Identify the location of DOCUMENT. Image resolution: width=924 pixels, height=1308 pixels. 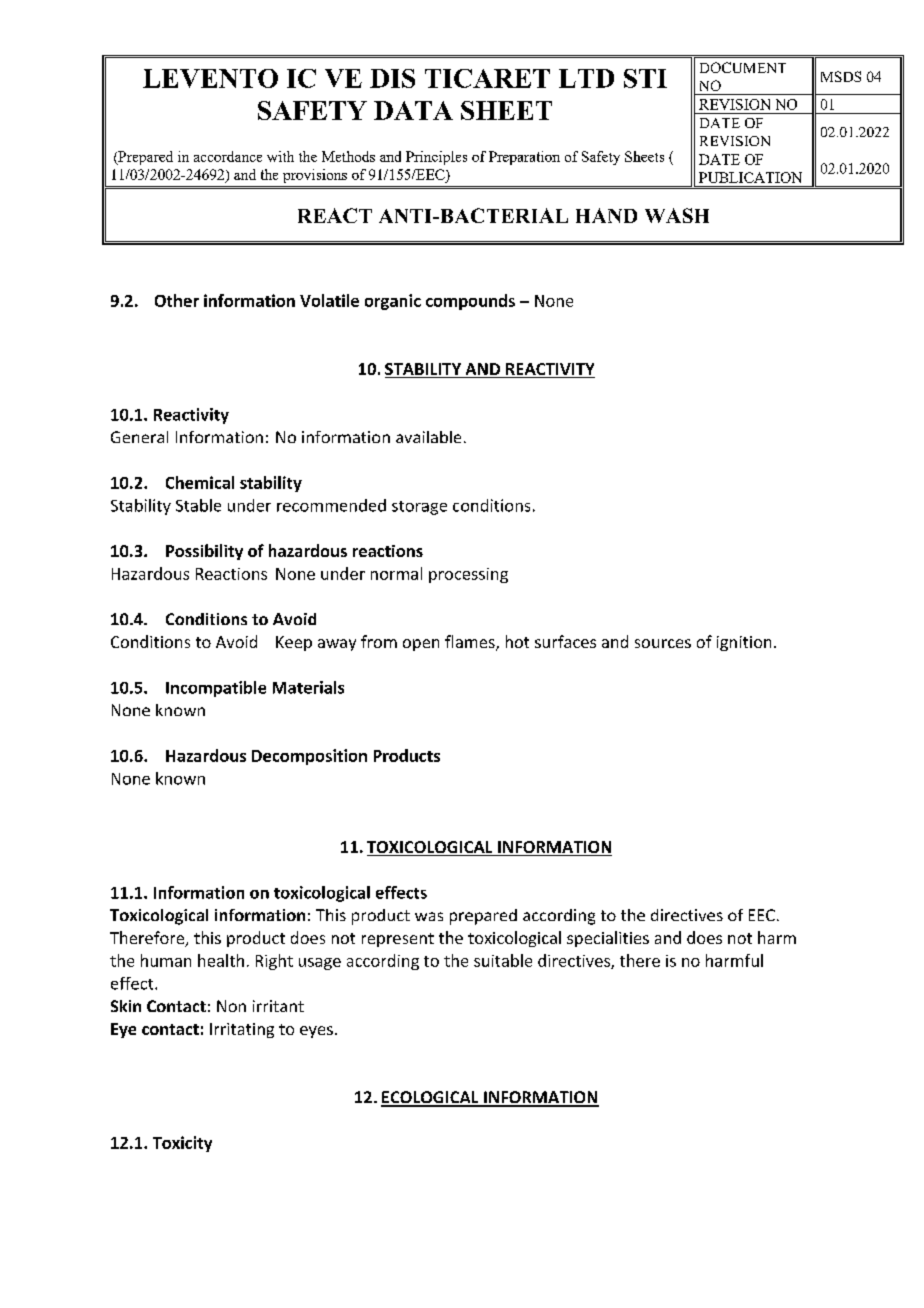
(743, 67).
